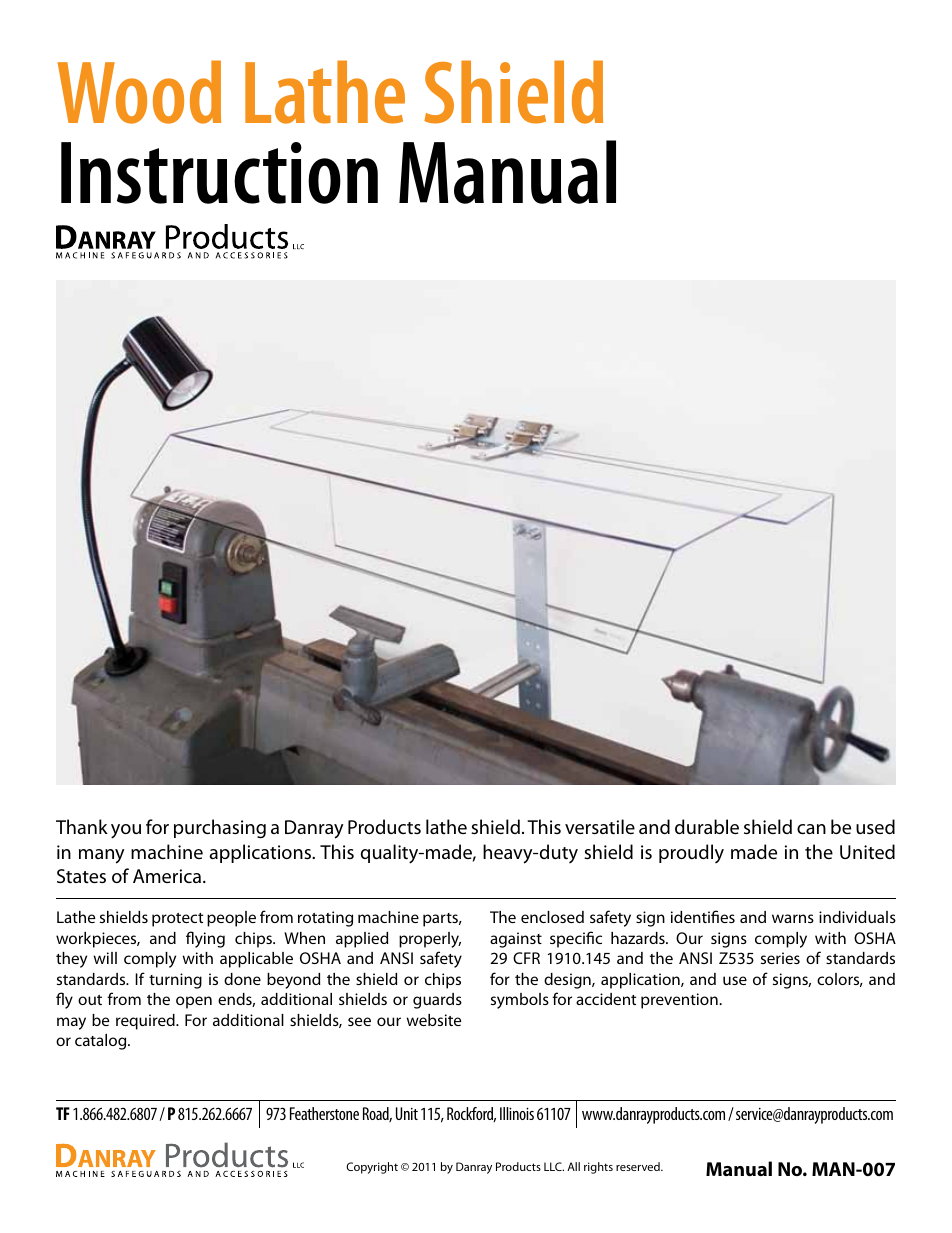 This screenshot has height=1233, width=952. Describe the element at coordinates (707, 826) in the screenshot. I see `durable` at that location.
